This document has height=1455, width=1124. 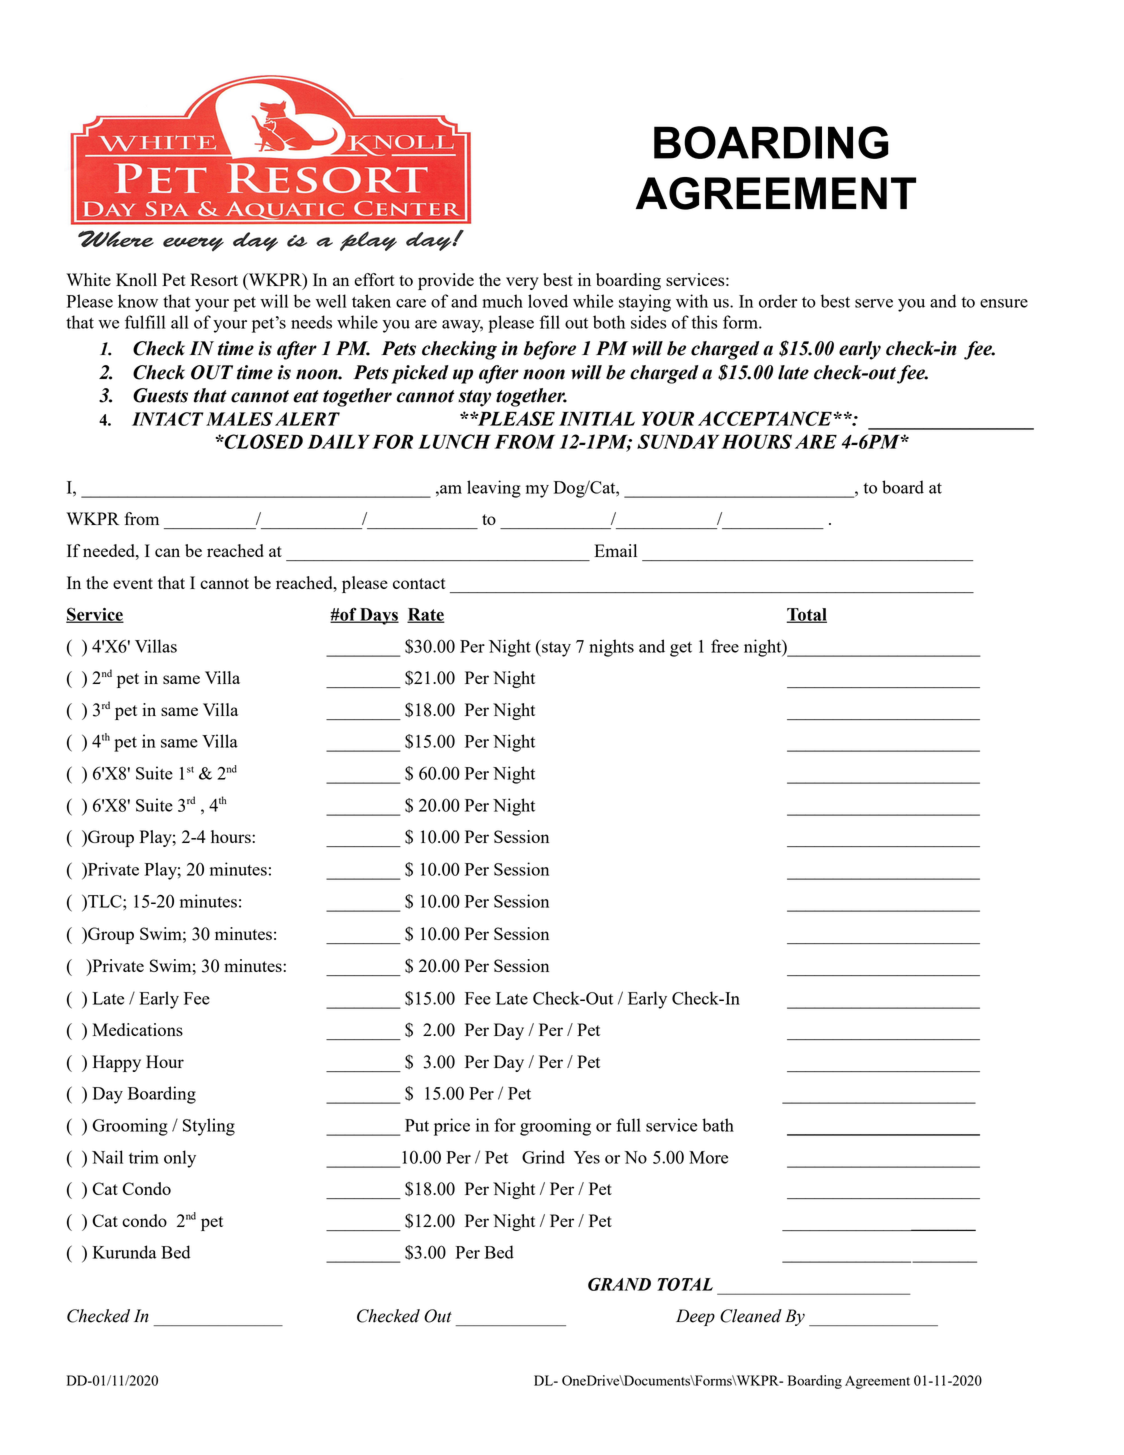 I want to click on GRAND, so click(x=619, y=1284).
